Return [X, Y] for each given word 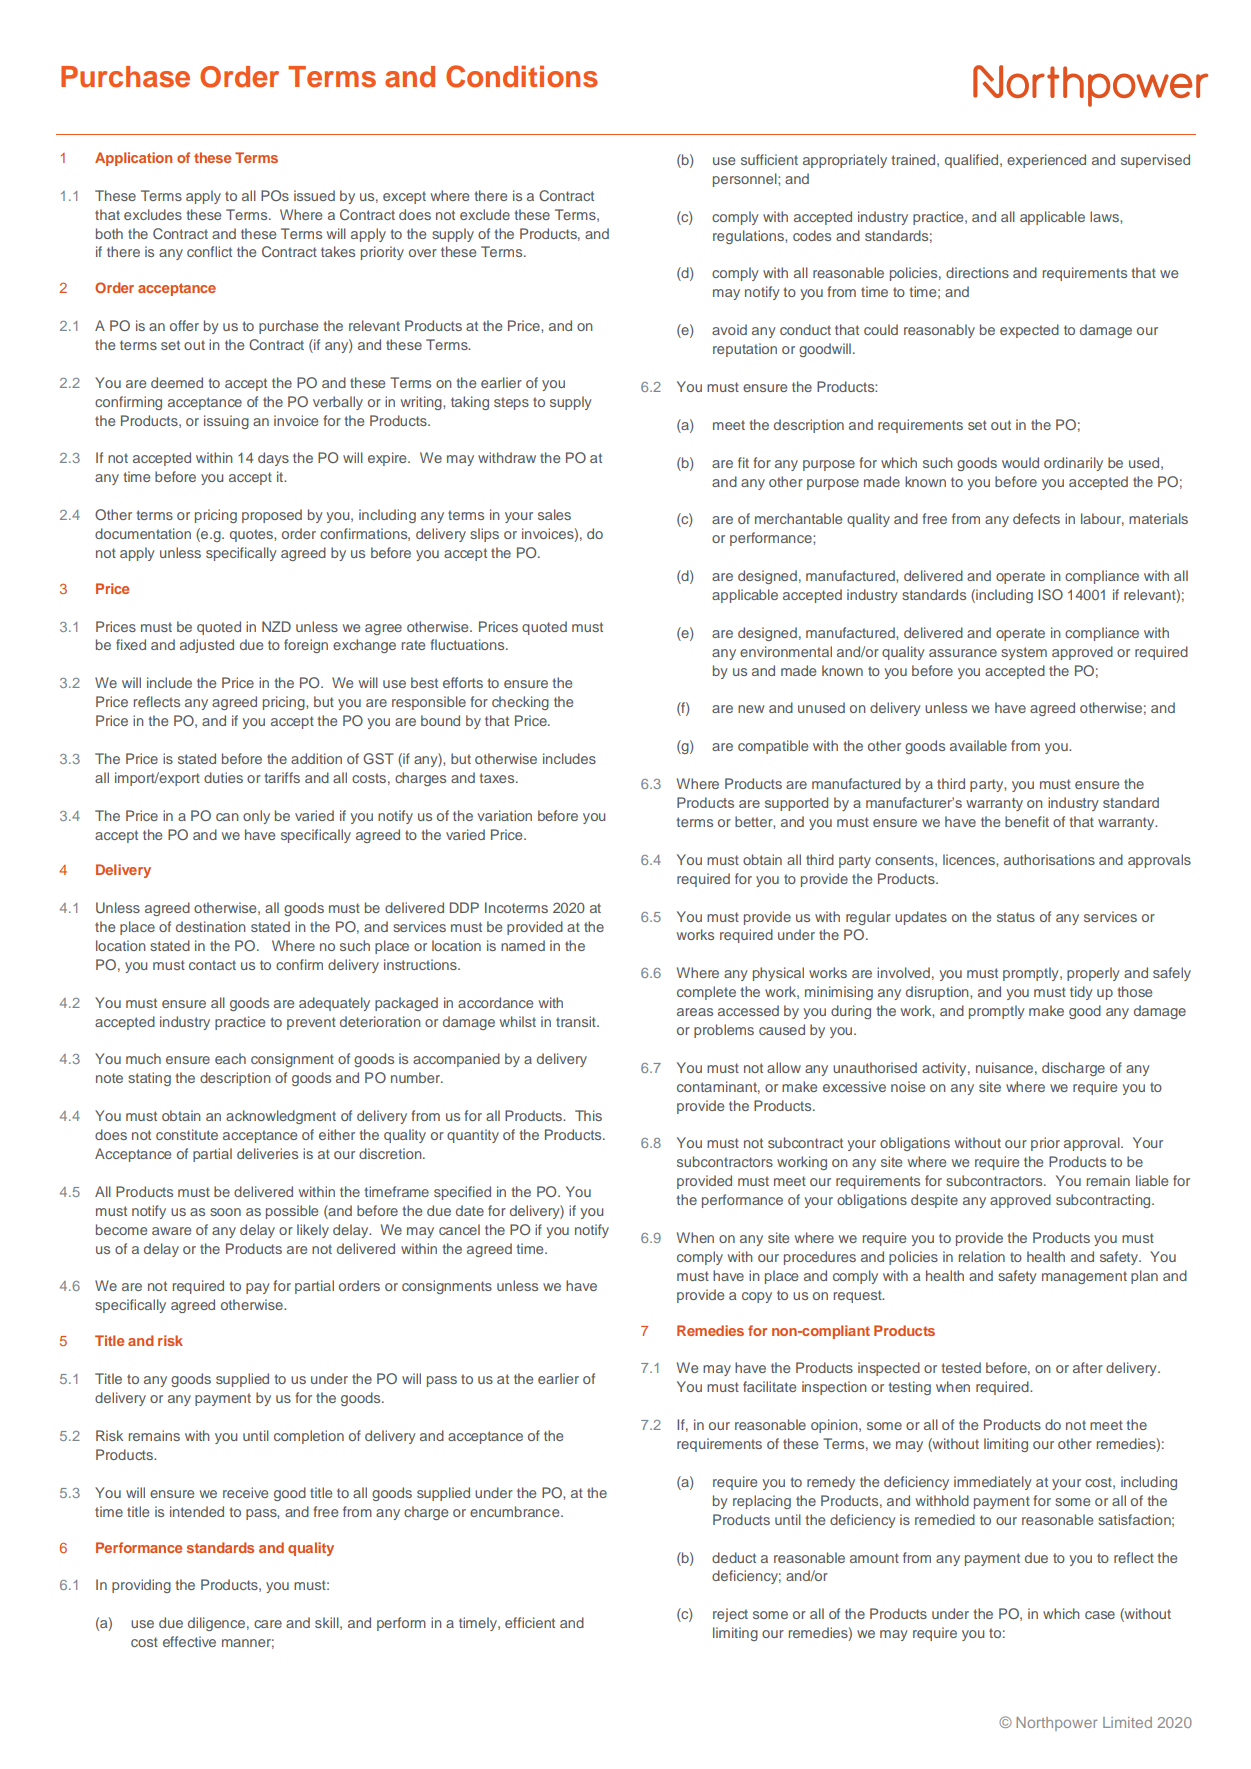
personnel [746, 180]
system [1024, 653]
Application [133, 159]
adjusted [207, 646]
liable [1152, 1180]
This [588, 1115]
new [751, 709]
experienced [1046, 161]
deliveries [267, 1153]
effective [189, 1641]
